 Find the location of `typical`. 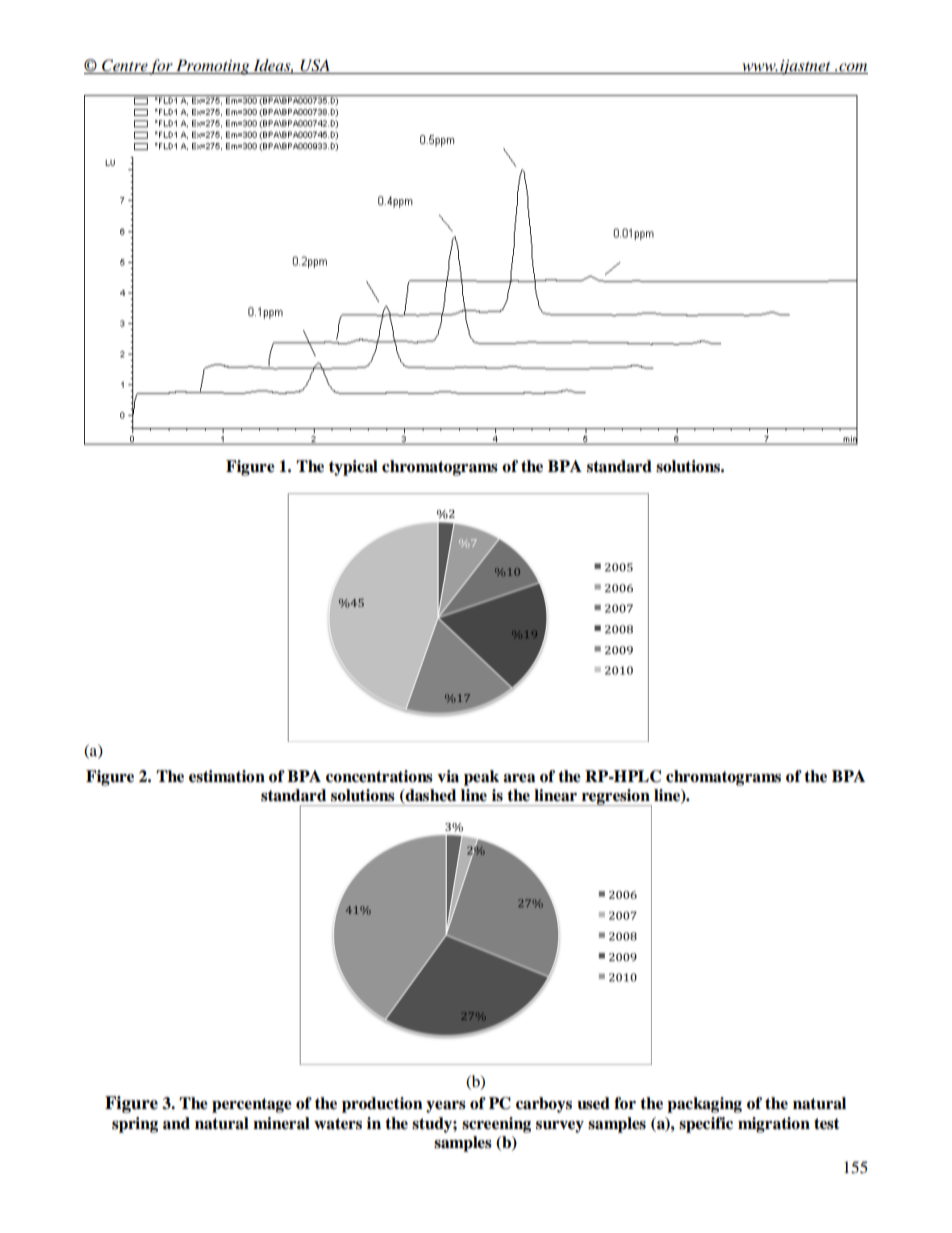

typical is located at coordinates (353, 468).
